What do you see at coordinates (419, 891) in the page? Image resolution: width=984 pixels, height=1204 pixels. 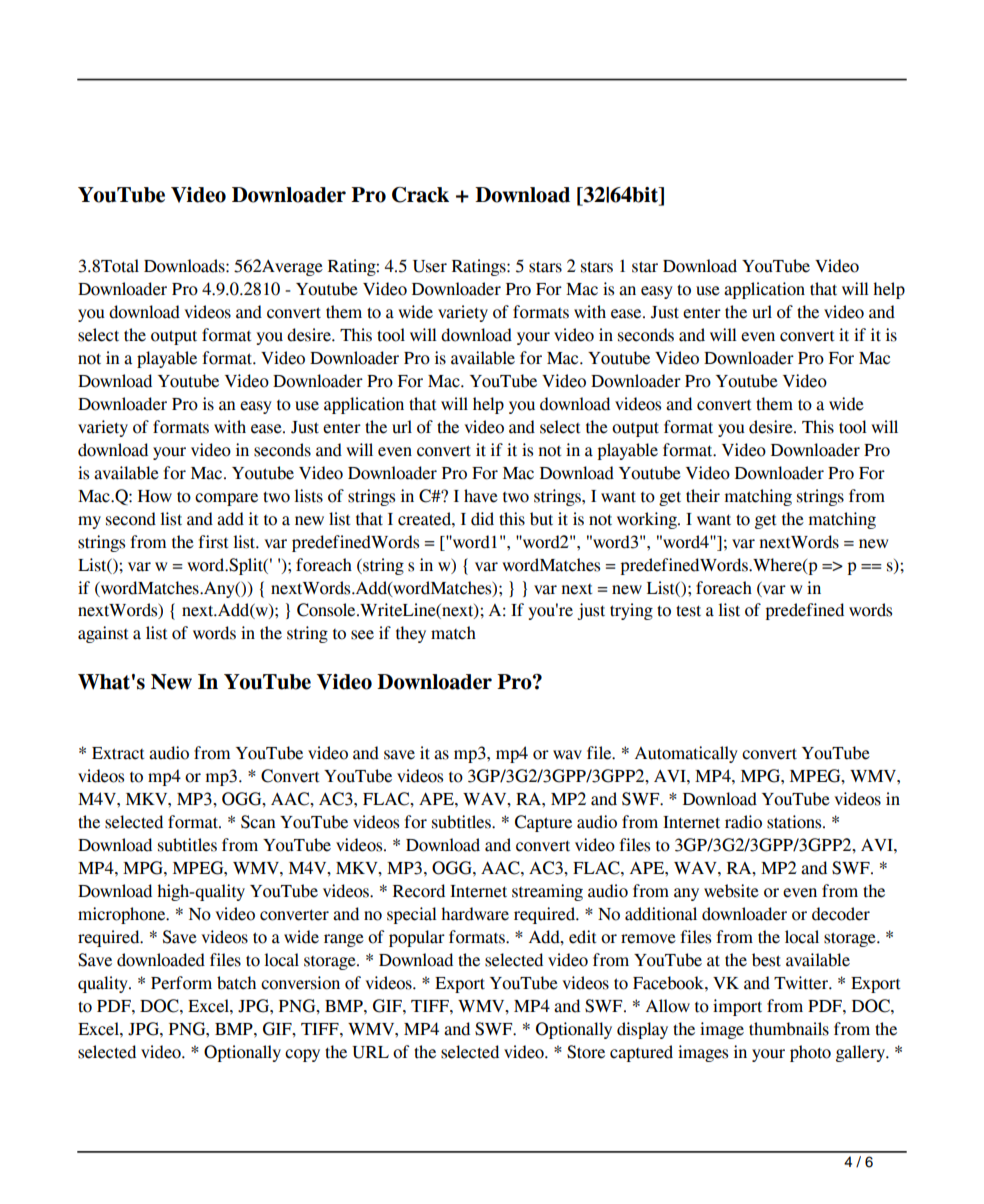 I see `Record` at bounding box center [419, 891].
